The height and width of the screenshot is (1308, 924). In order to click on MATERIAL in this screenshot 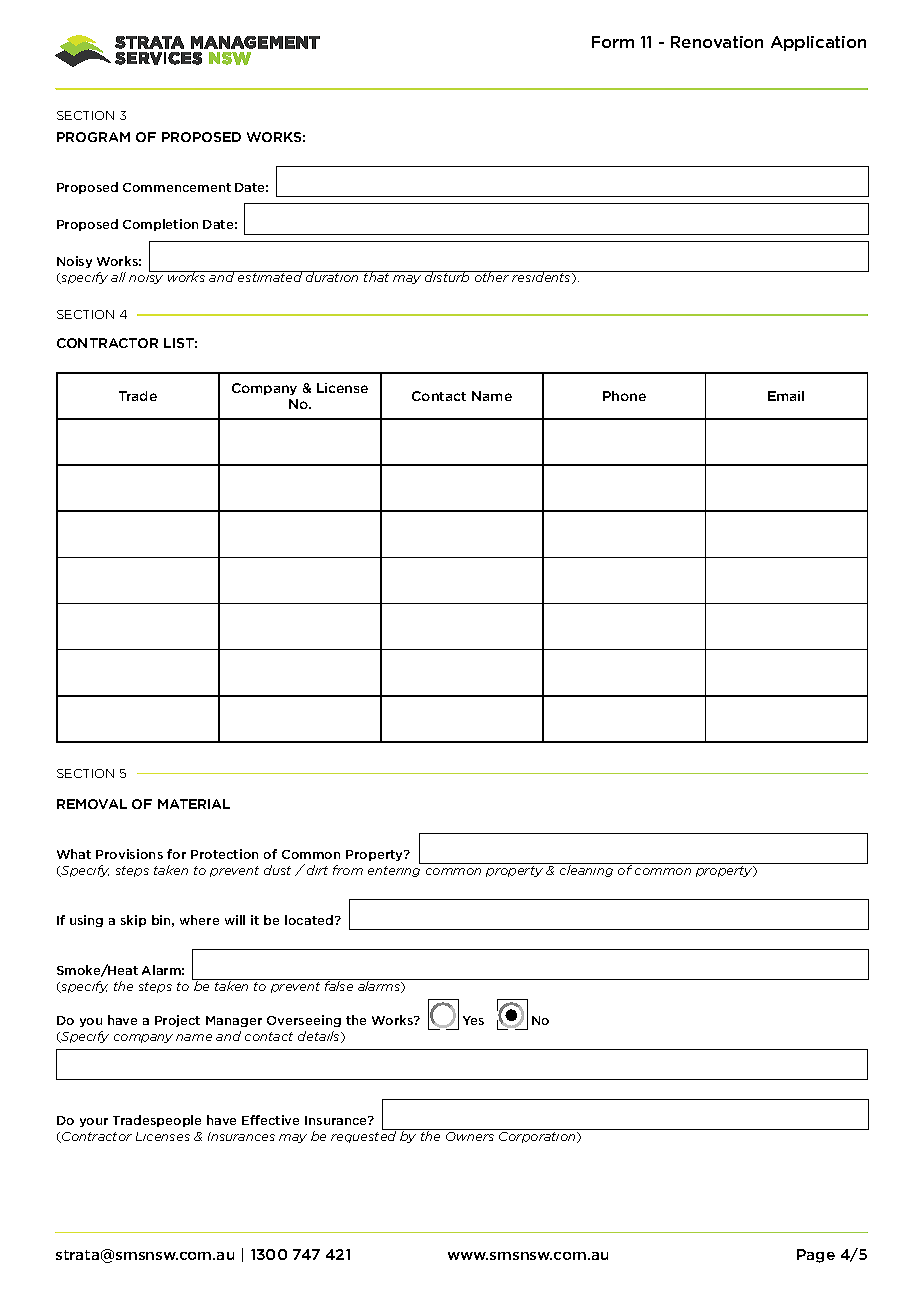, I will do `click(194, 804)`.
